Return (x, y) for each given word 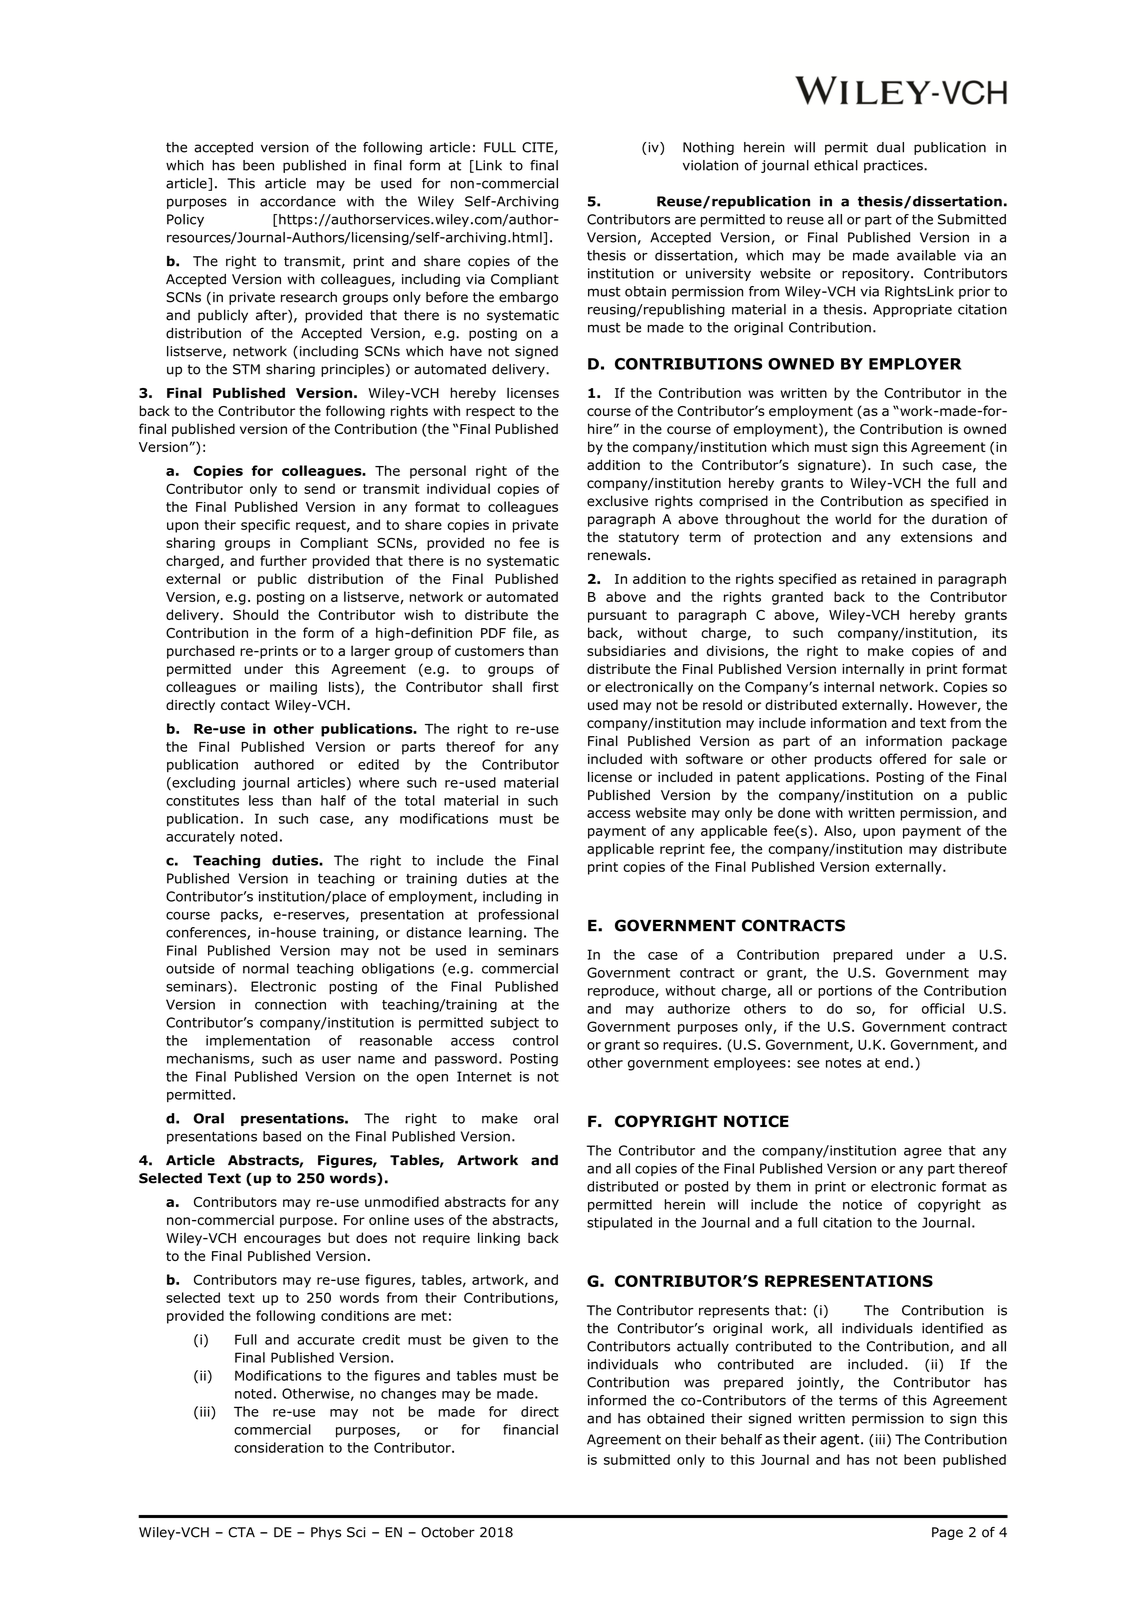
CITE (537, 147)
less (261, 800)
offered (903, 758)
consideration (278, 1447)
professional (518, 915)
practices (894, 166)
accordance (298, 201)
